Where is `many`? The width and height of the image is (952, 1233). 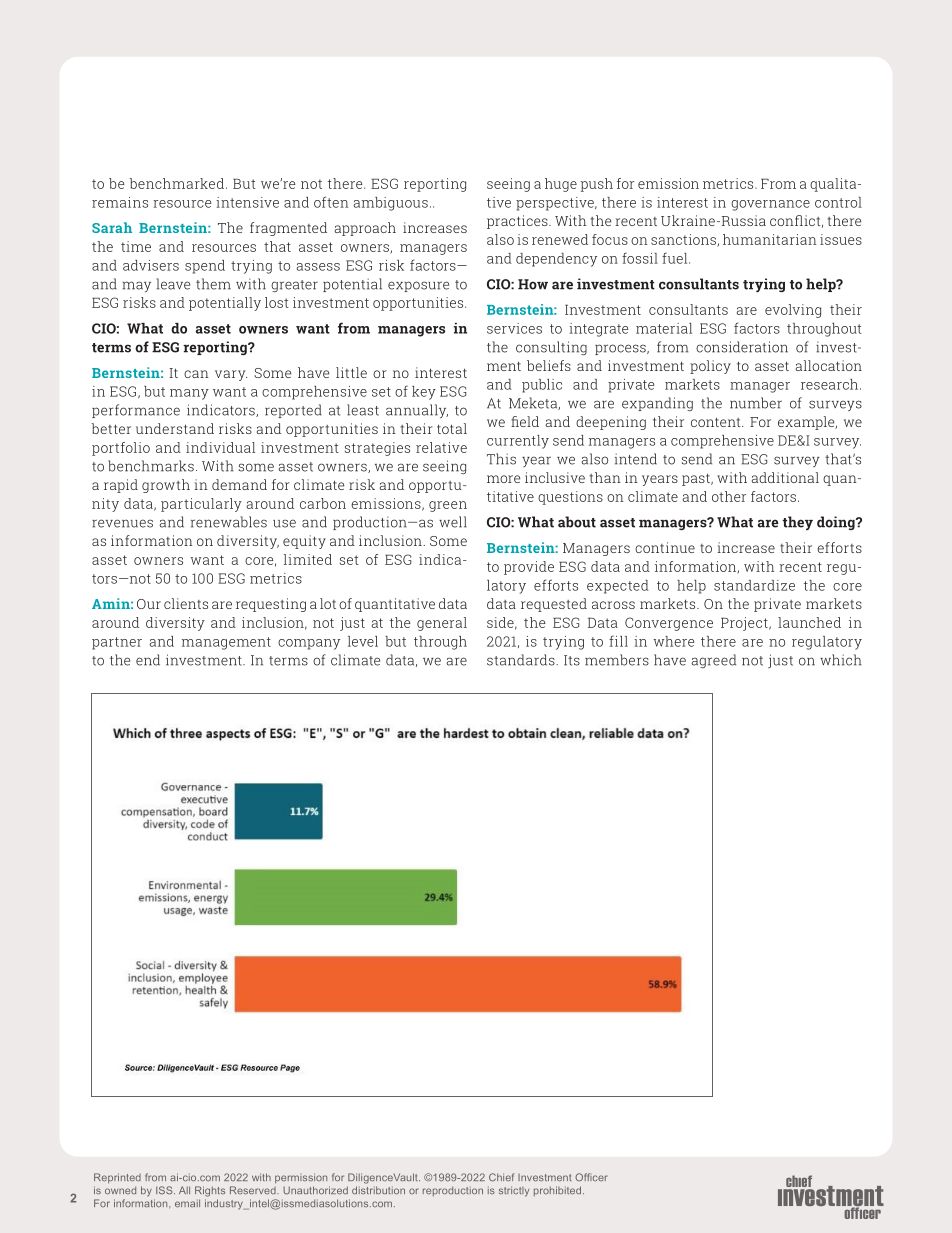 many is located at coordinates (189, 394).
